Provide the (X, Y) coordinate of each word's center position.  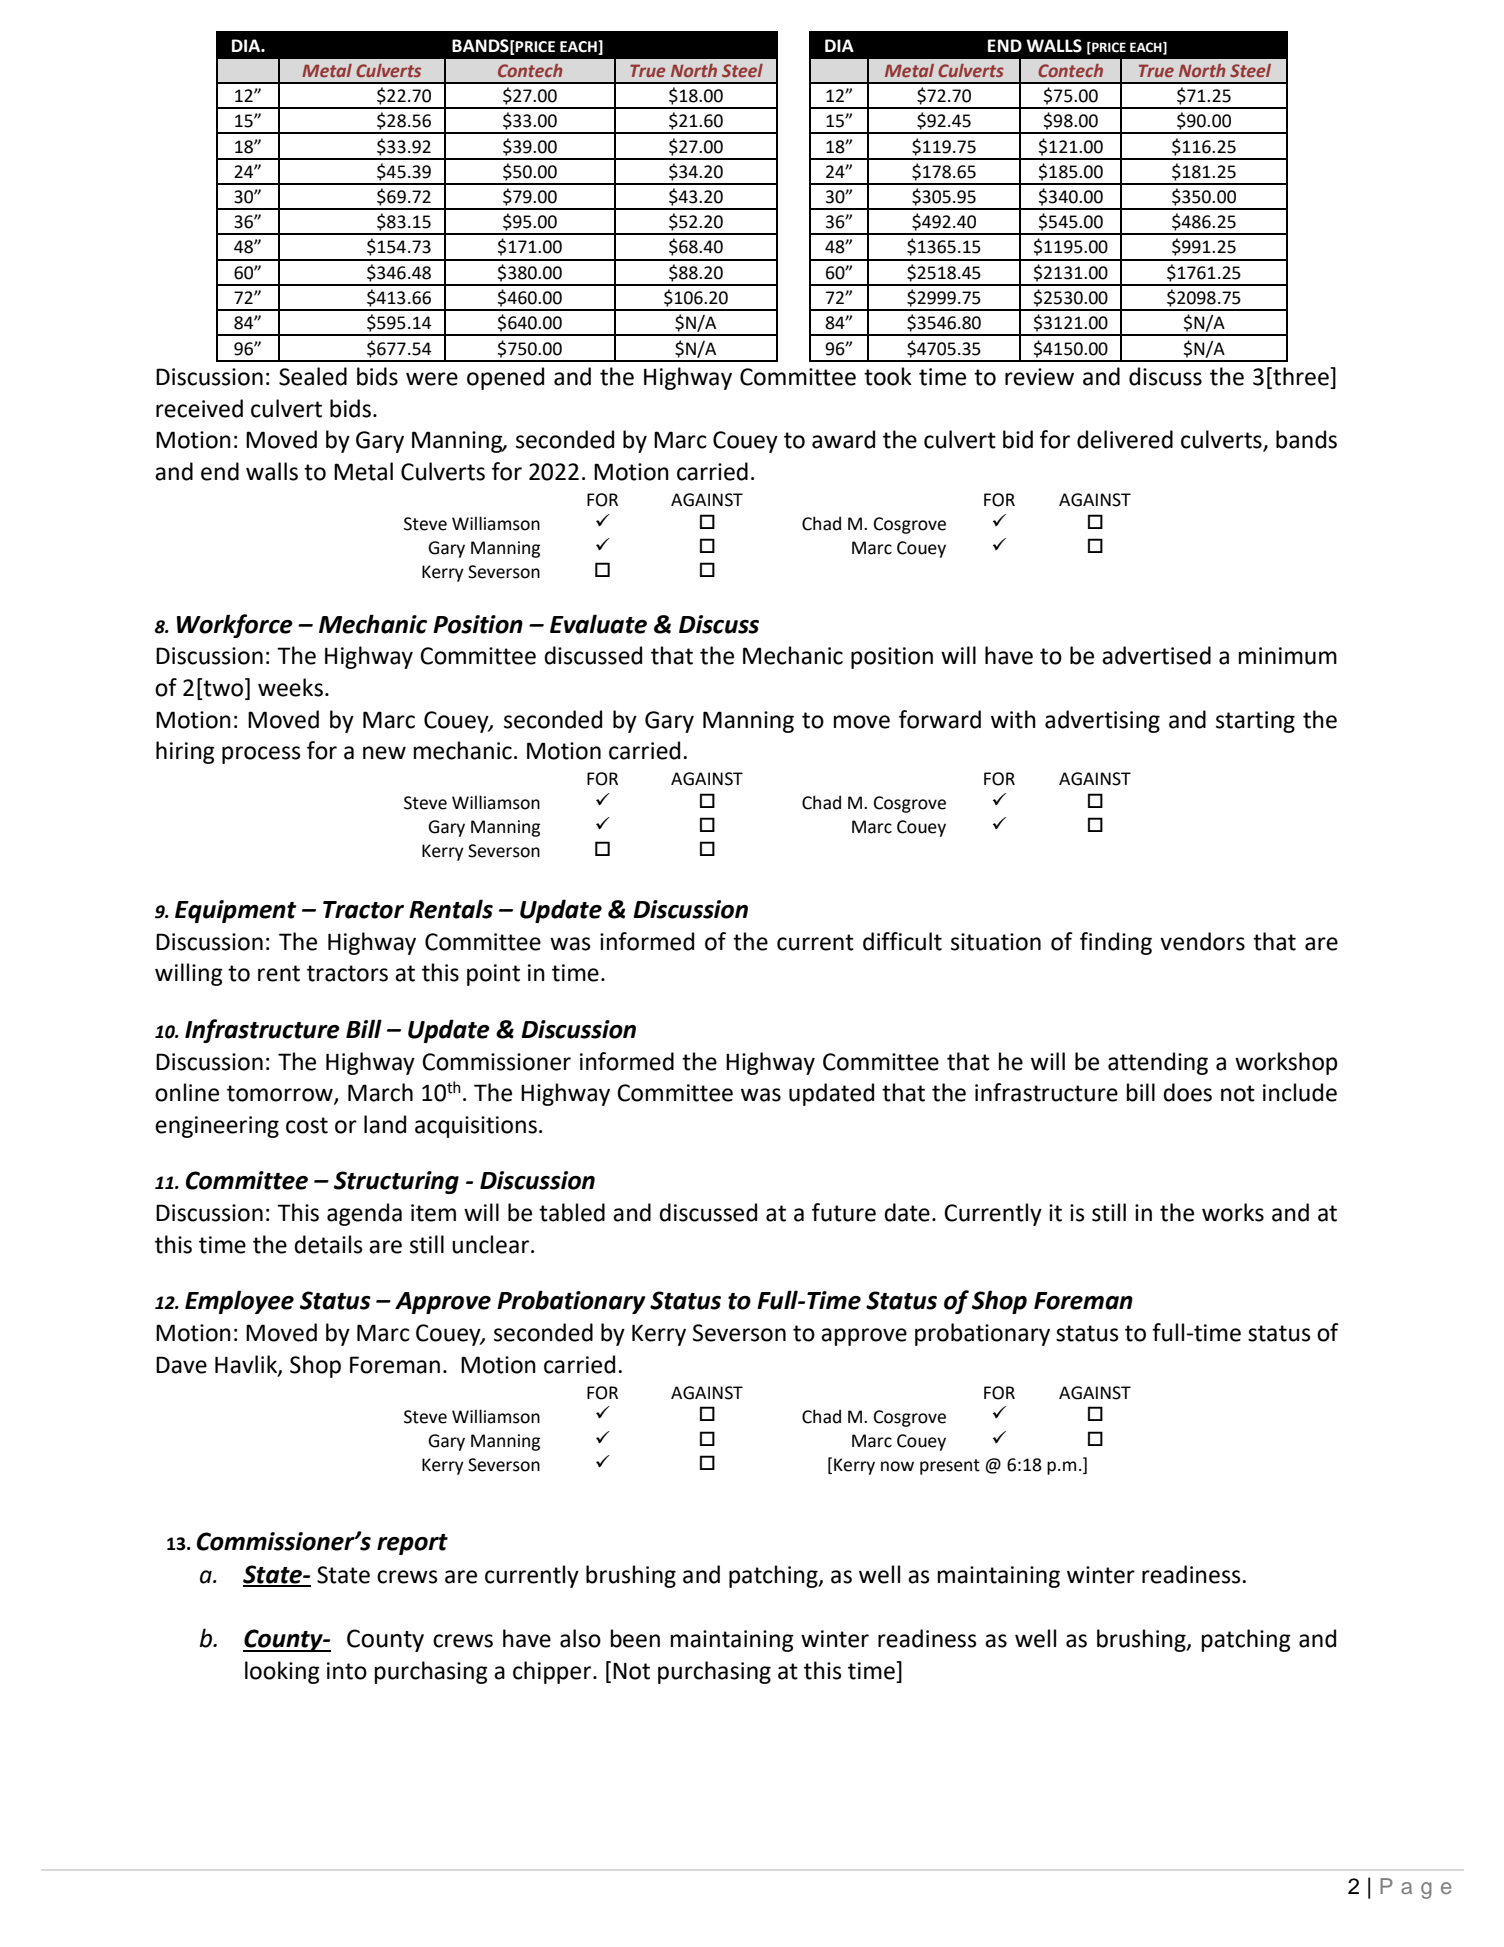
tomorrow (281, 1094)
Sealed (313, 376)
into (347, 1671)
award (843, 439)
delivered (1125, 439)
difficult (902, 941)
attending (1158, 1063)
